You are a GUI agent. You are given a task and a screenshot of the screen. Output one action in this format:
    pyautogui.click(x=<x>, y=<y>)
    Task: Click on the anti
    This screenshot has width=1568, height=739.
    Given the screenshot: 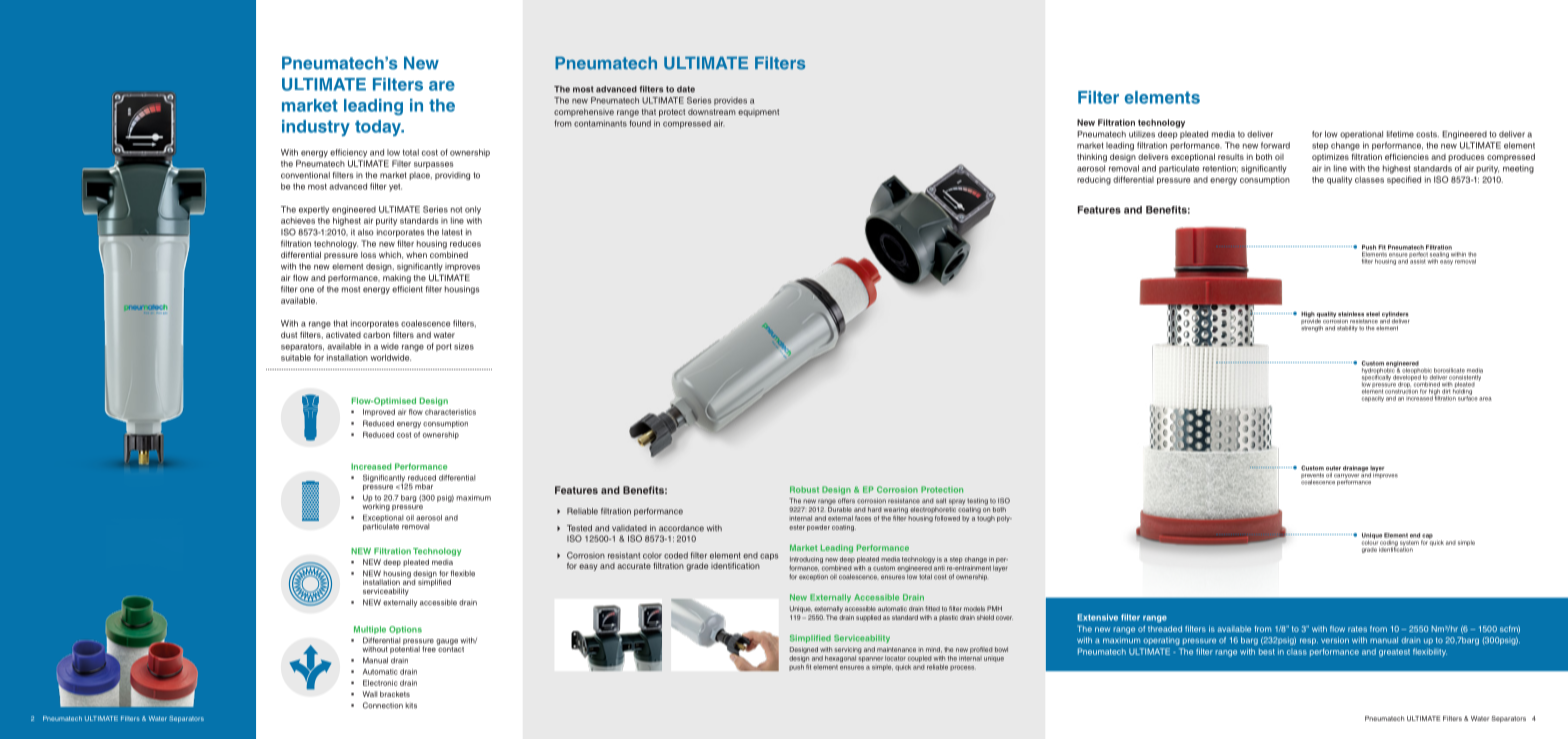 What is the action you would take?
    pyautogui.click(x=939, y=568)
